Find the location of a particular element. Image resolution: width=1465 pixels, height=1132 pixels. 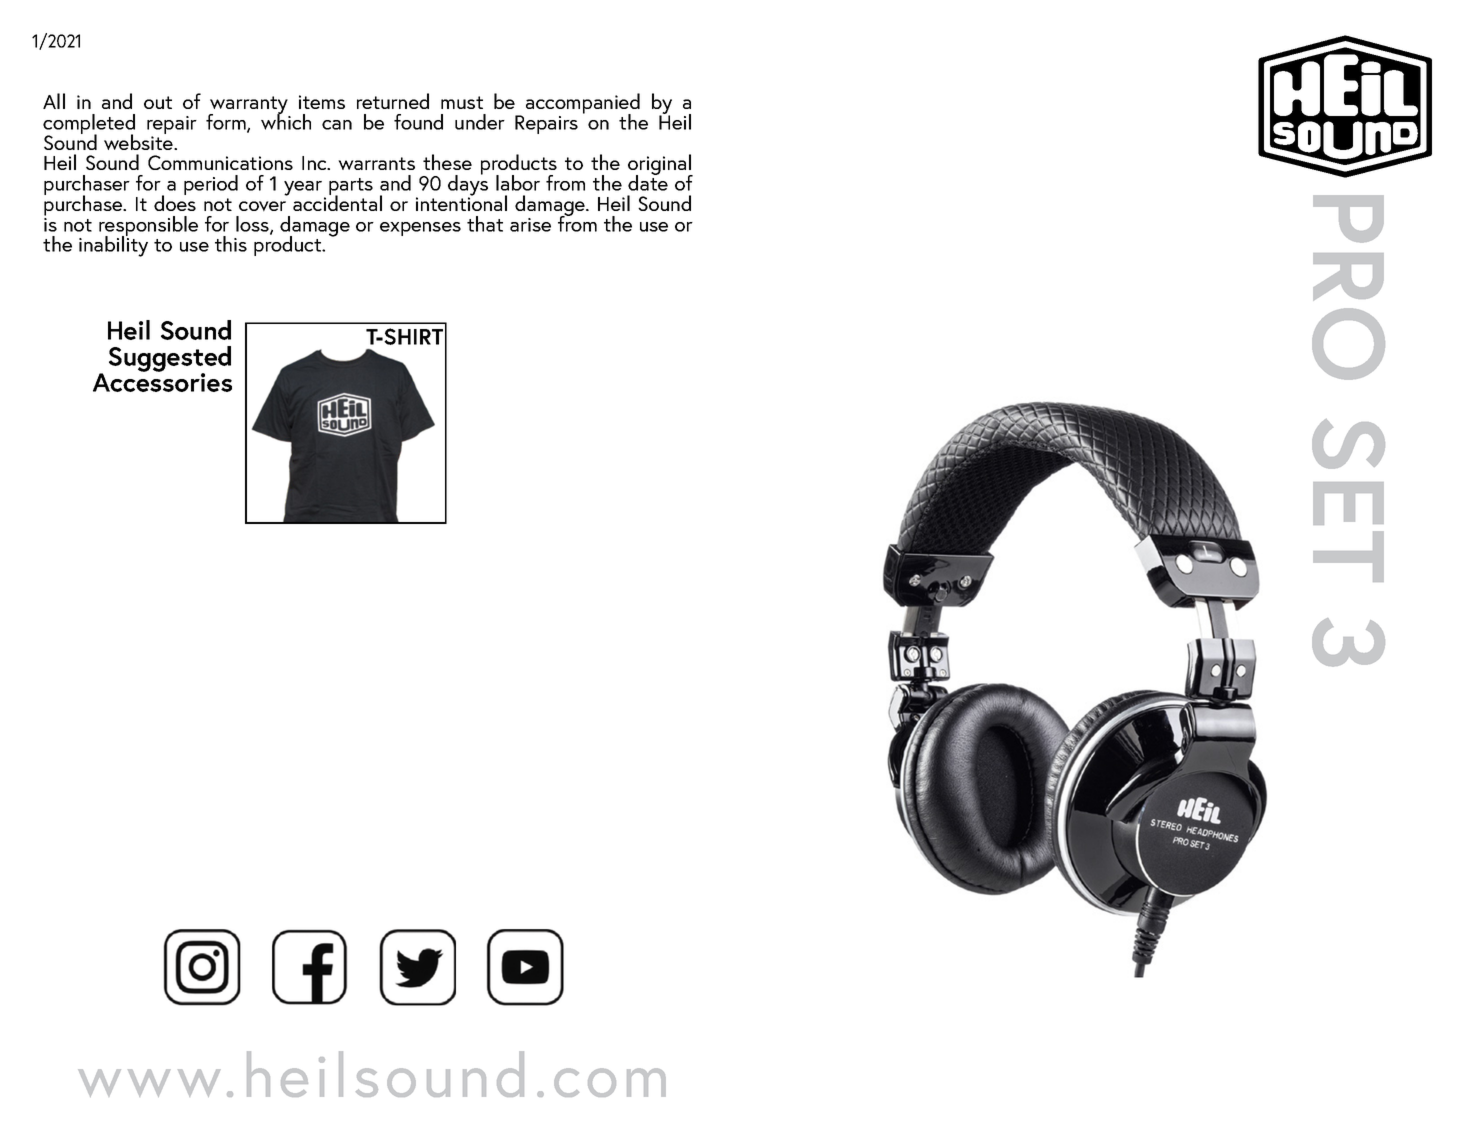

Suggested is located at coordinates (170, 360).
